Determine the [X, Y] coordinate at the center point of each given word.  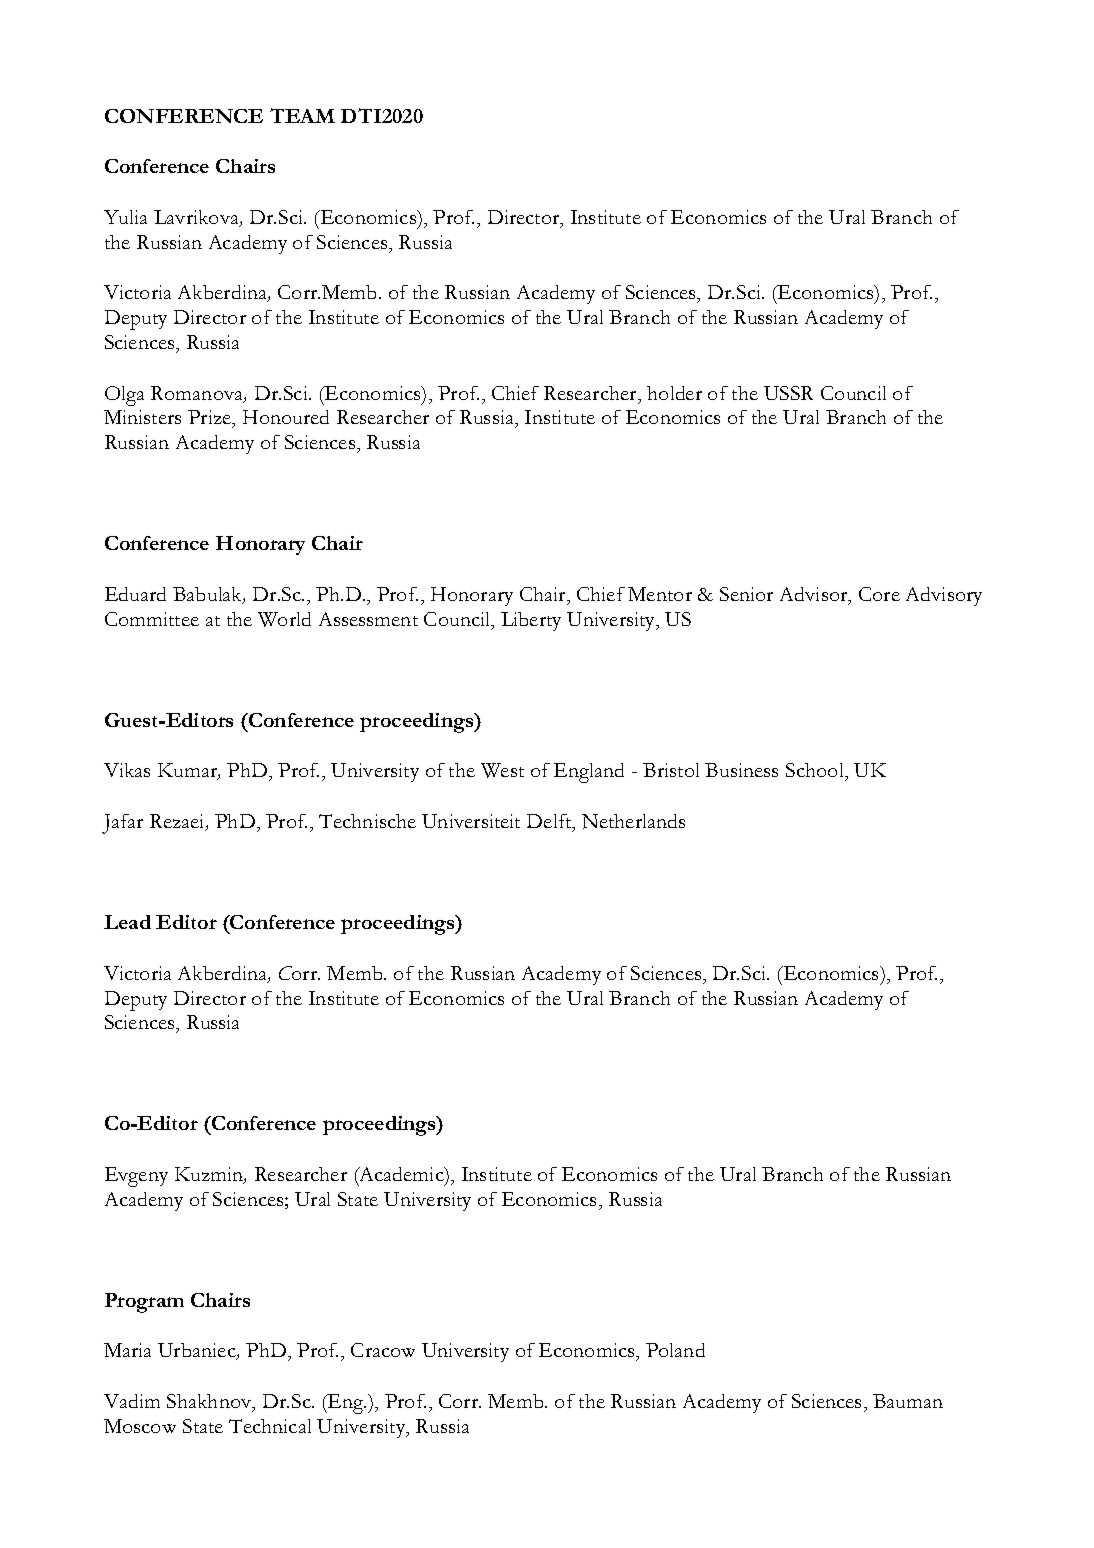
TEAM [302, 115]
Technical [270, 1426]
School [816, 772]
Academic [401, 1175]
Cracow [383, 1350]
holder [674, 393]
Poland [675, 1350]
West [502, 770]
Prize [211, 419]
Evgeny [136, 1177]
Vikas [127, 770]
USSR [788, 393]
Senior [746, 594]
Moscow [140, 1426]
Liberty [531, 621]
